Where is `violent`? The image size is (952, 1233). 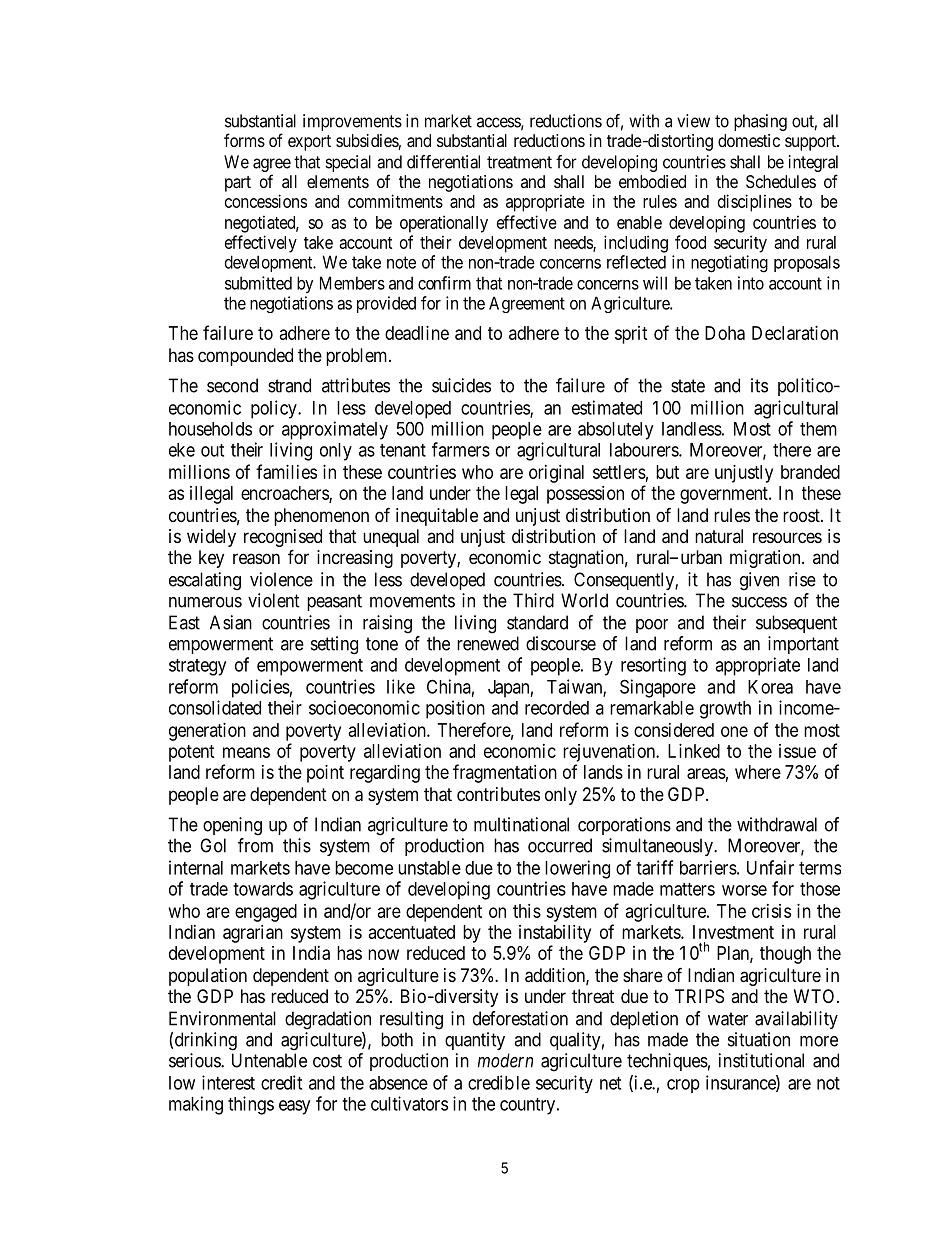
violent is located at coordinates (274, 600).
